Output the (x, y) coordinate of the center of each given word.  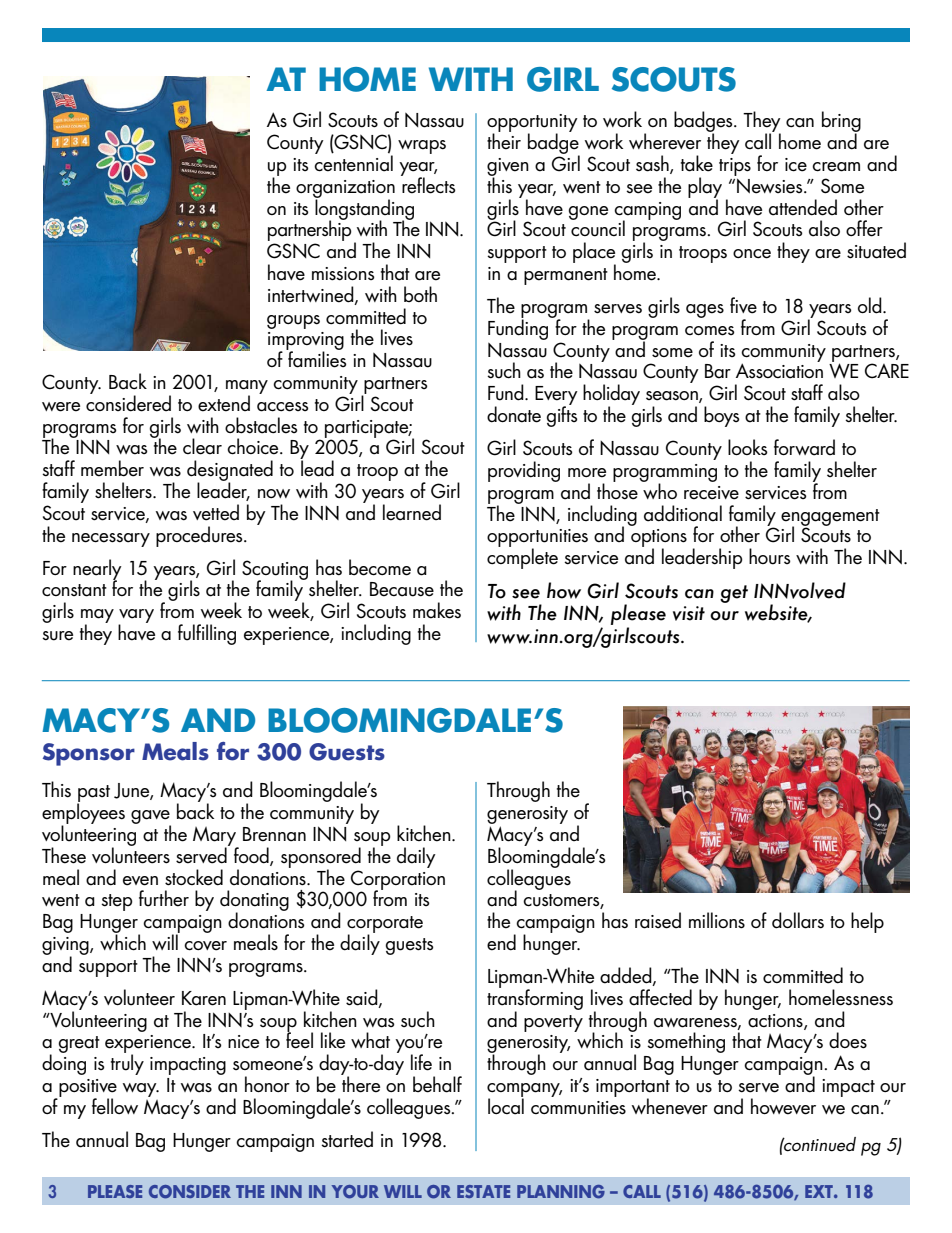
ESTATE (483, 1191)
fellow (115, 1106)
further (164, 898)
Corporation (397, 881)
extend (224, 403)
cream (836, 167)
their (504, 140)
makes (437, 610)
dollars (798, 920)
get (734, 594)
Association (779, 370)
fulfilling (207, 634)
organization (345, 190)
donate (514, 414)
